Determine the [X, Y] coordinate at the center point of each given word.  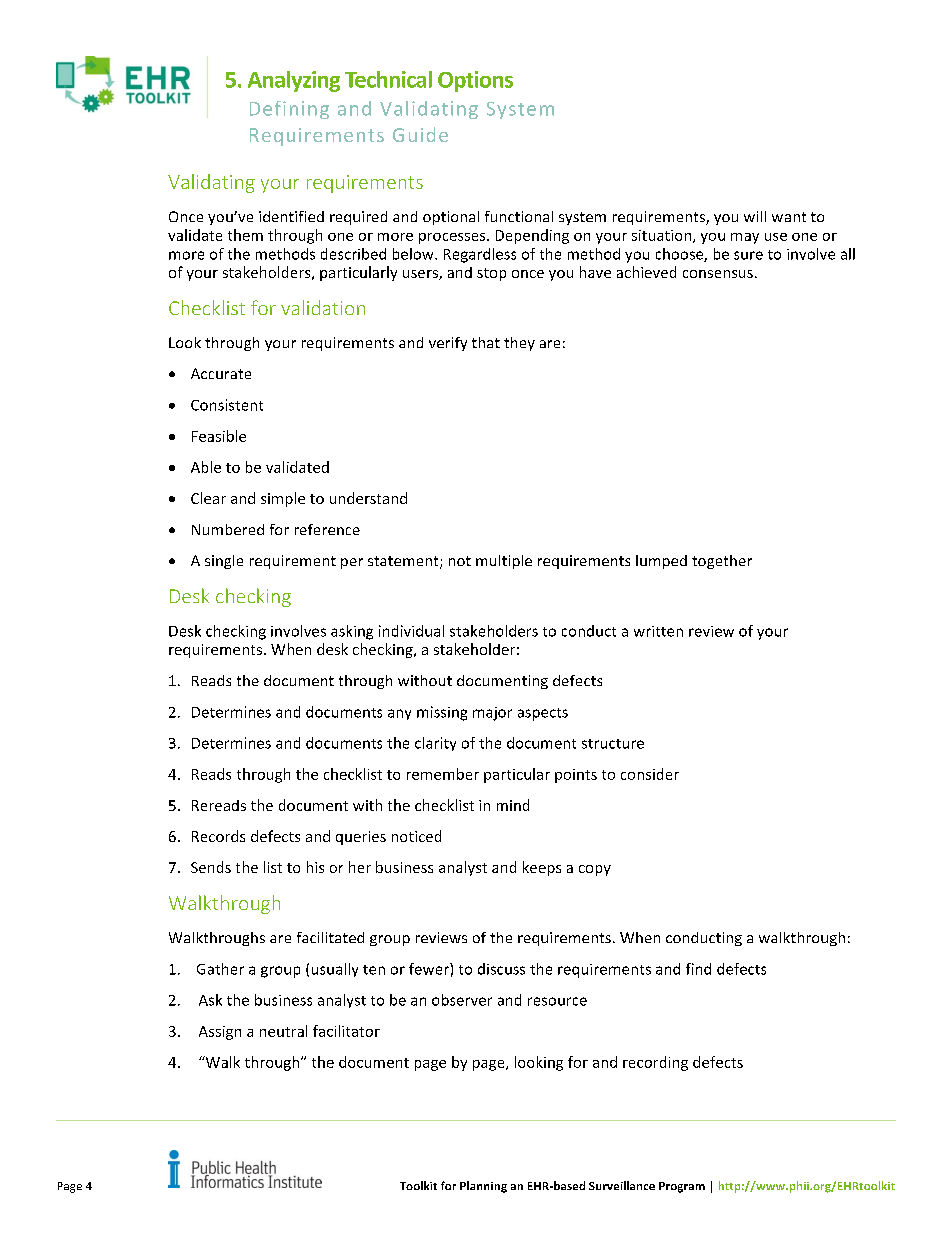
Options [475, 81]
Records [218, 836]
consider [650, 774]
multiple [504, 562]
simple [283, 499]
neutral [283, 1031]
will [755, 216]
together [722, 562]
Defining [289, 110]
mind [513, 805]
